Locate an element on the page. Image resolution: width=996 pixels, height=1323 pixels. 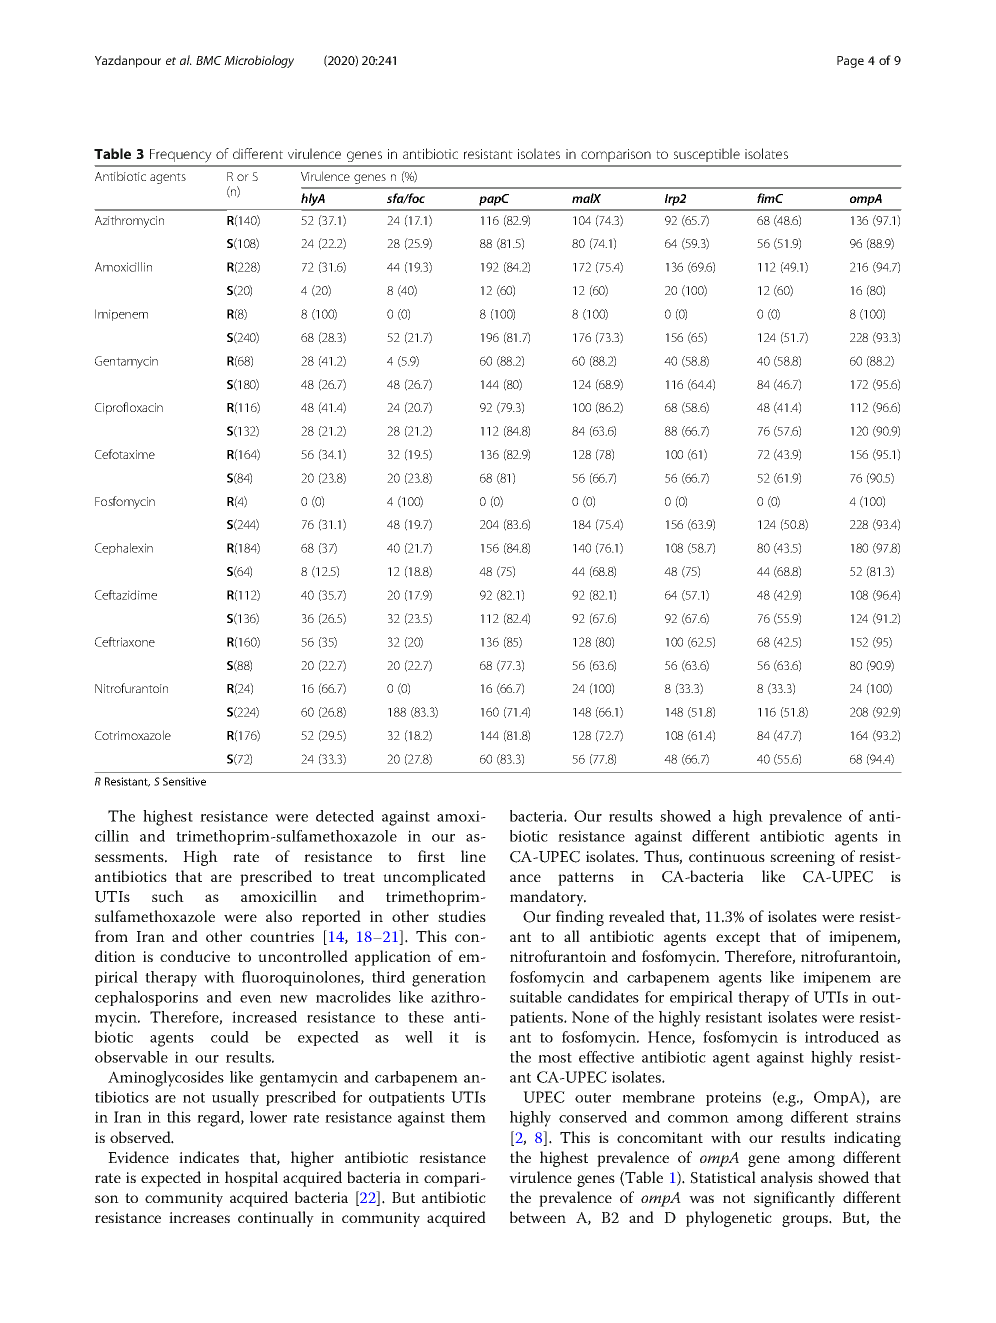
BMC is located at coordinates (209, 60).
